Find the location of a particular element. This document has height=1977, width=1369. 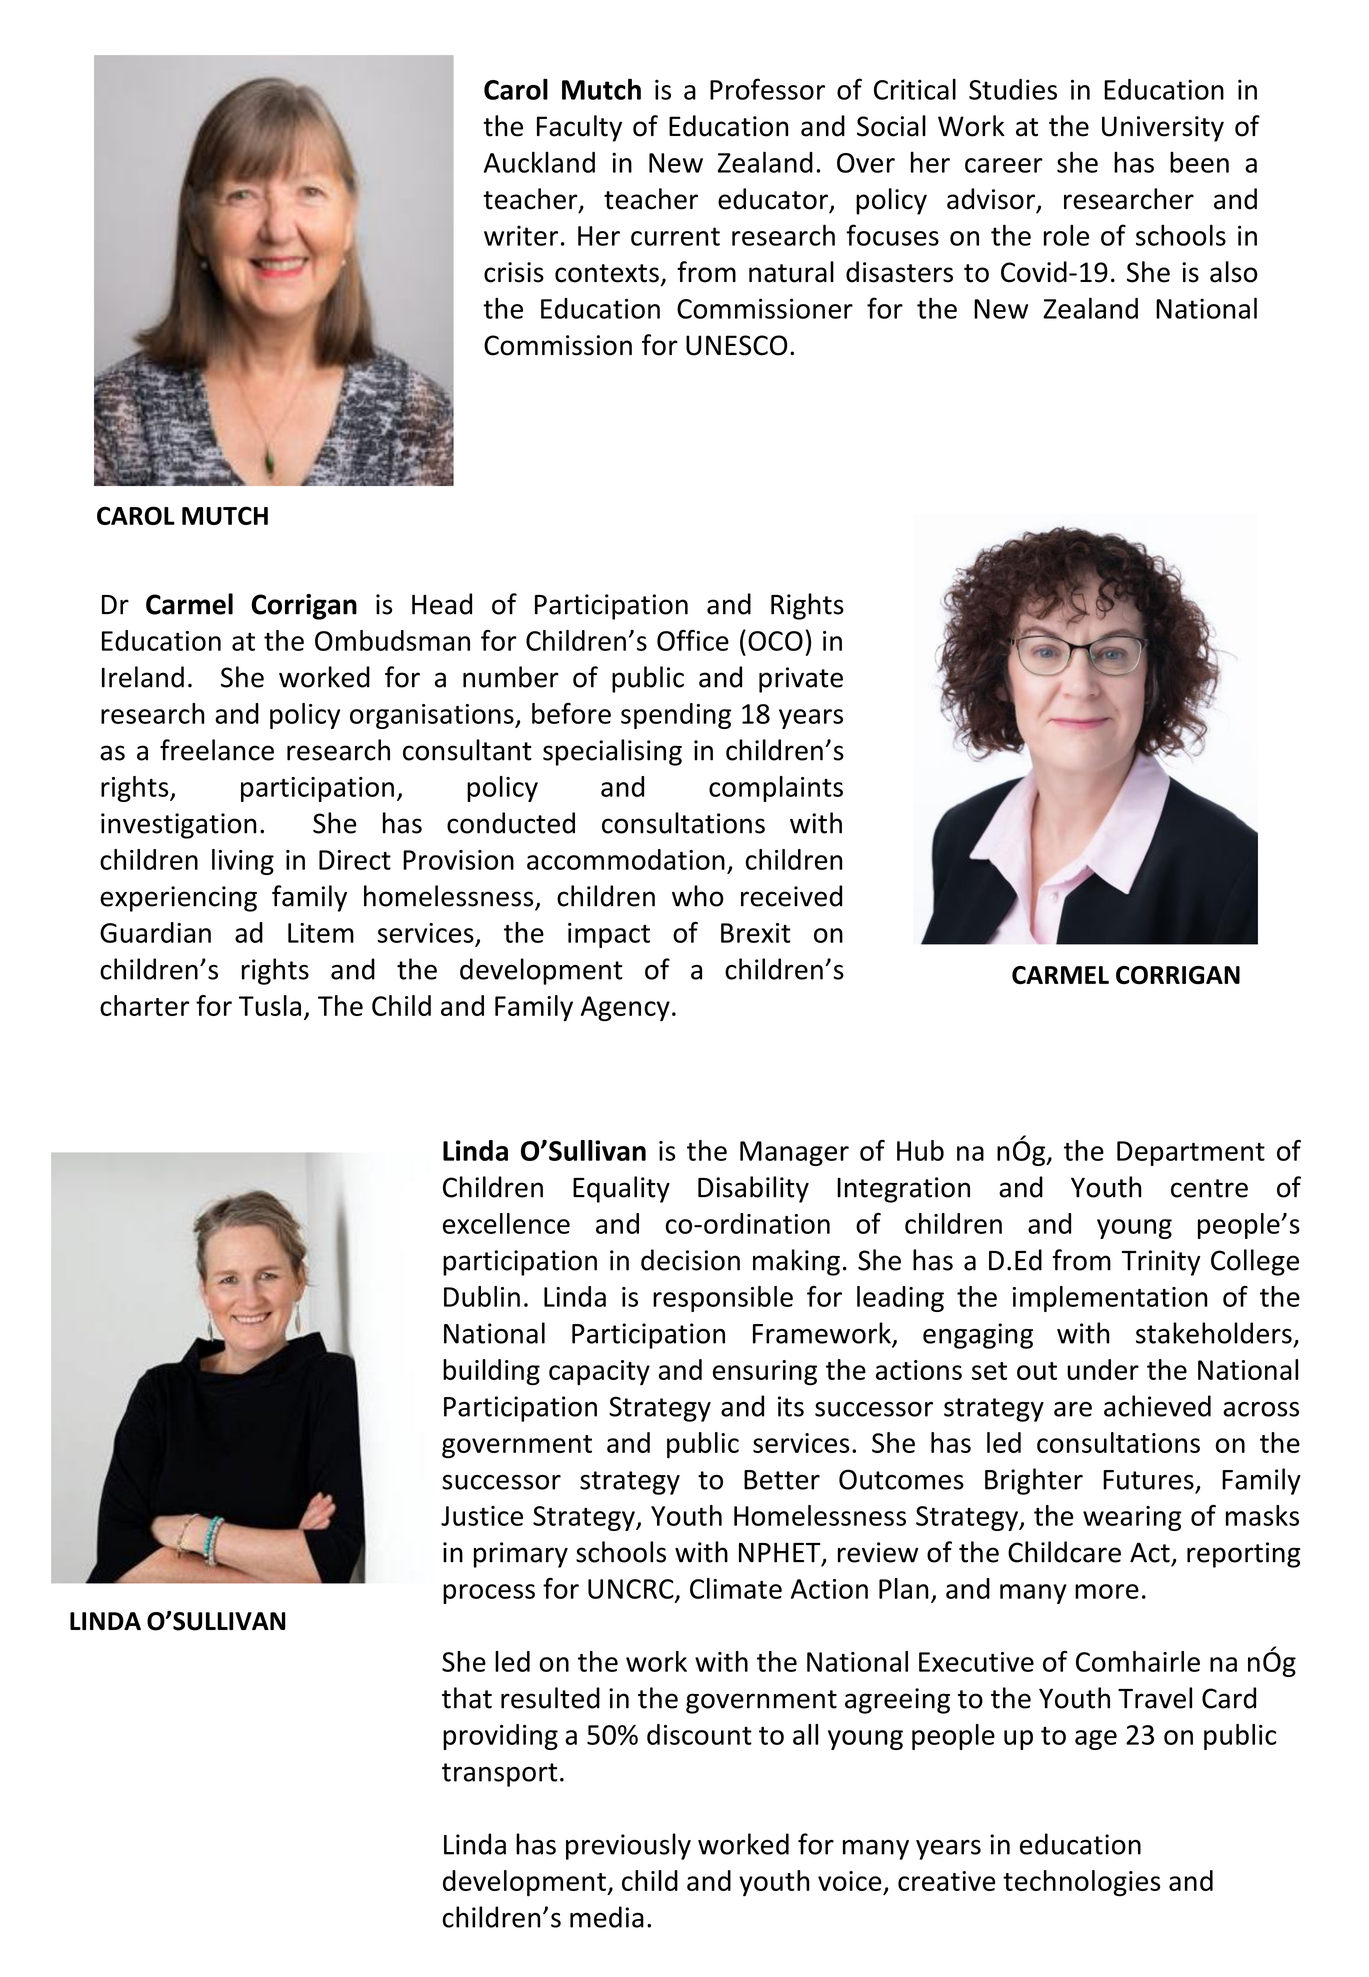

spending is located at coordinates (676, 716).
